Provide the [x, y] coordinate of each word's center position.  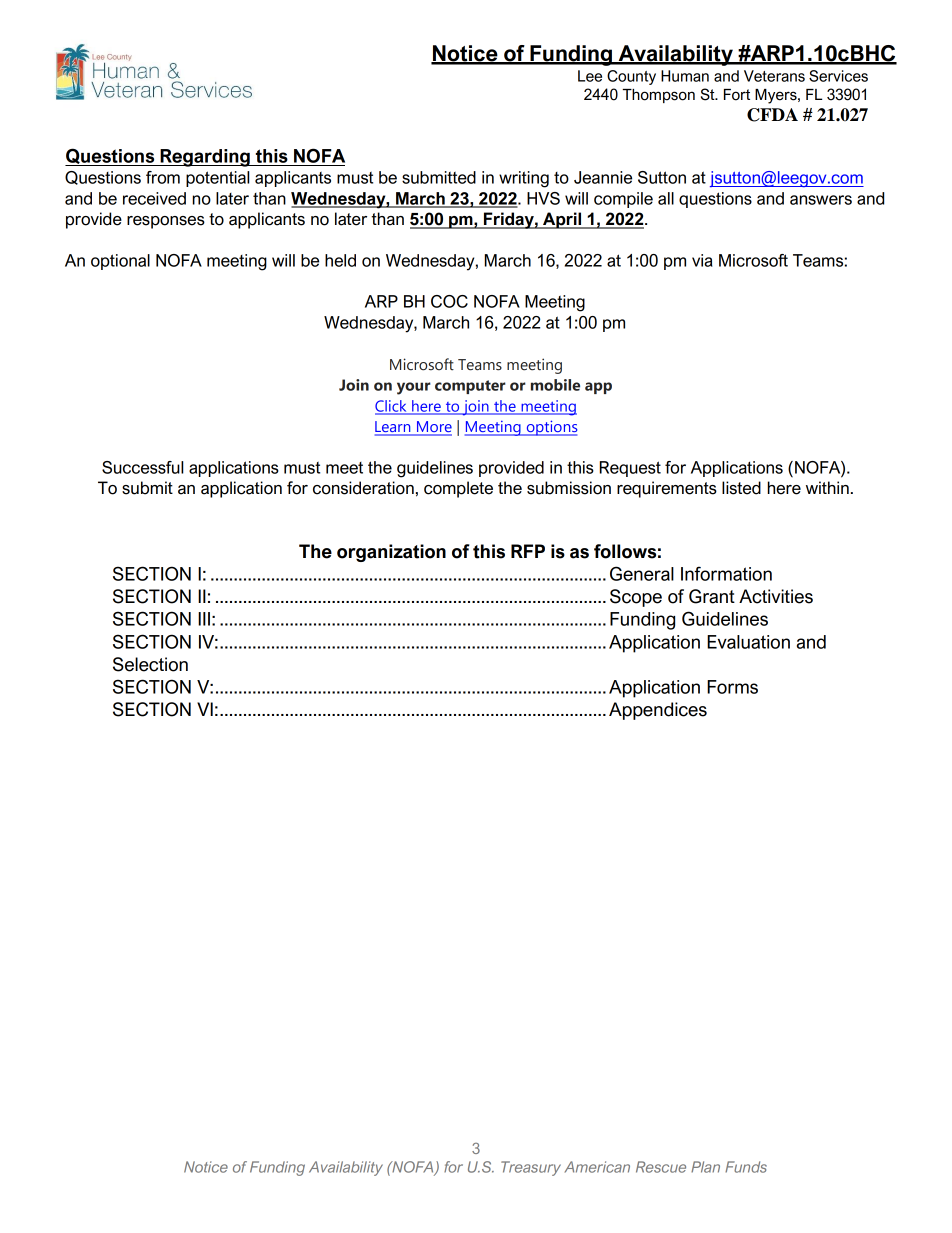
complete [458, 489]
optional [120, 262]
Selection [150, 664]
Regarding [205, 158]
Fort [737, 95]
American [597, 1167]
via [702, 260]
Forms [732, 687]
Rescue [661, 1167]
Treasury [531, 1168]
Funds [746, 1167]
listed [741, 488]
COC [449, 301]
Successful [142, 467]
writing [524, 179]
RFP [528, 551]
